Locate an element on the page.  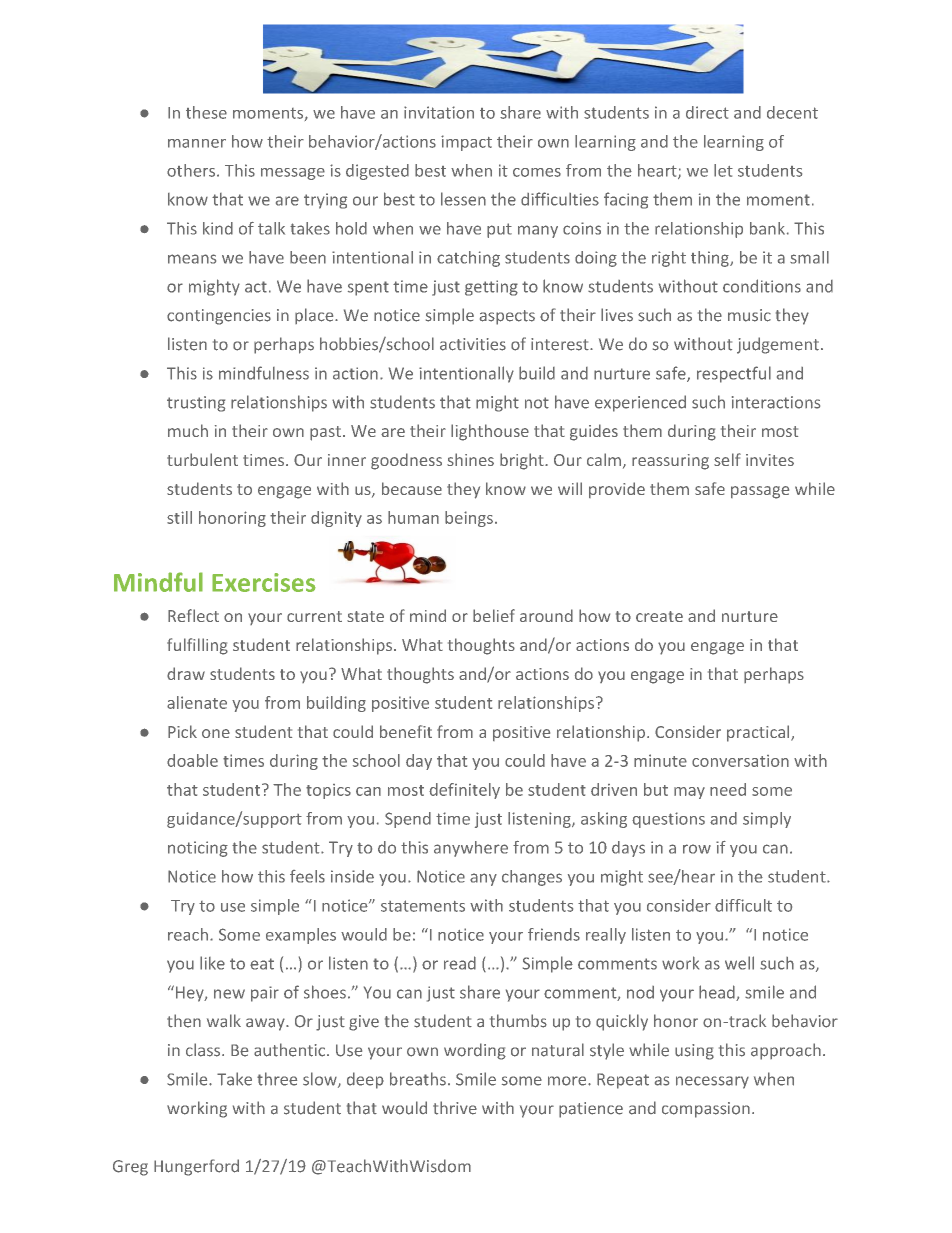
let is located at coordinates (723, 170).
